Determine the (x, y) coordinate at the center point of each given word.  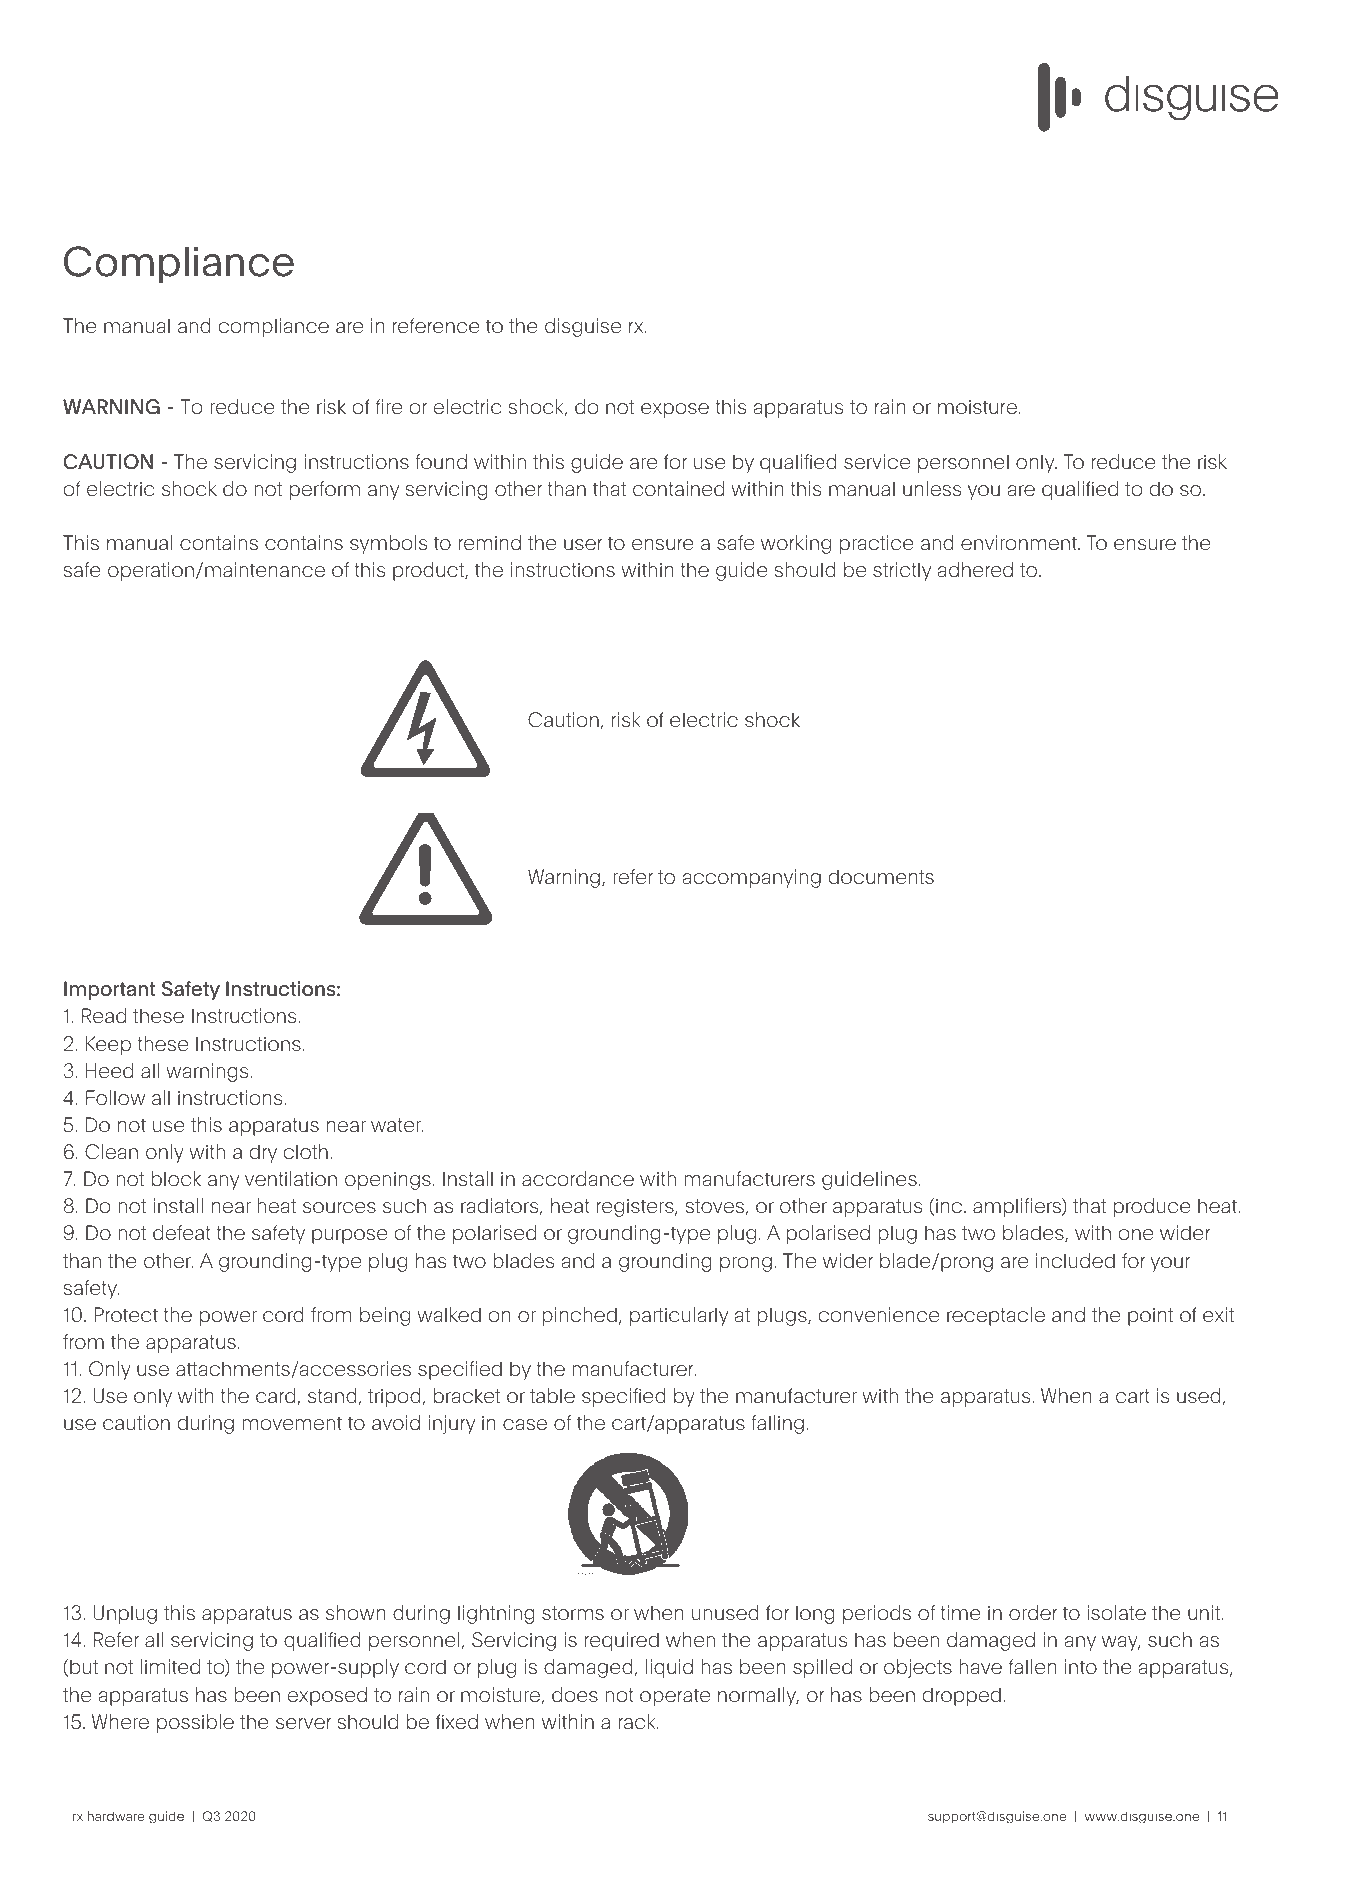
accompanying (751, 878)
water (397, 1125)
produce (1152, 1207)
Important (110, 990)
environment (1020, 542)
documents (881, 877)
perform (325, 490)
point (1150, 1316)
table (552, 1395)
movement (292, 1423)
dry (263, 1153)
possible (195, 1723)
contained (678, 488)
